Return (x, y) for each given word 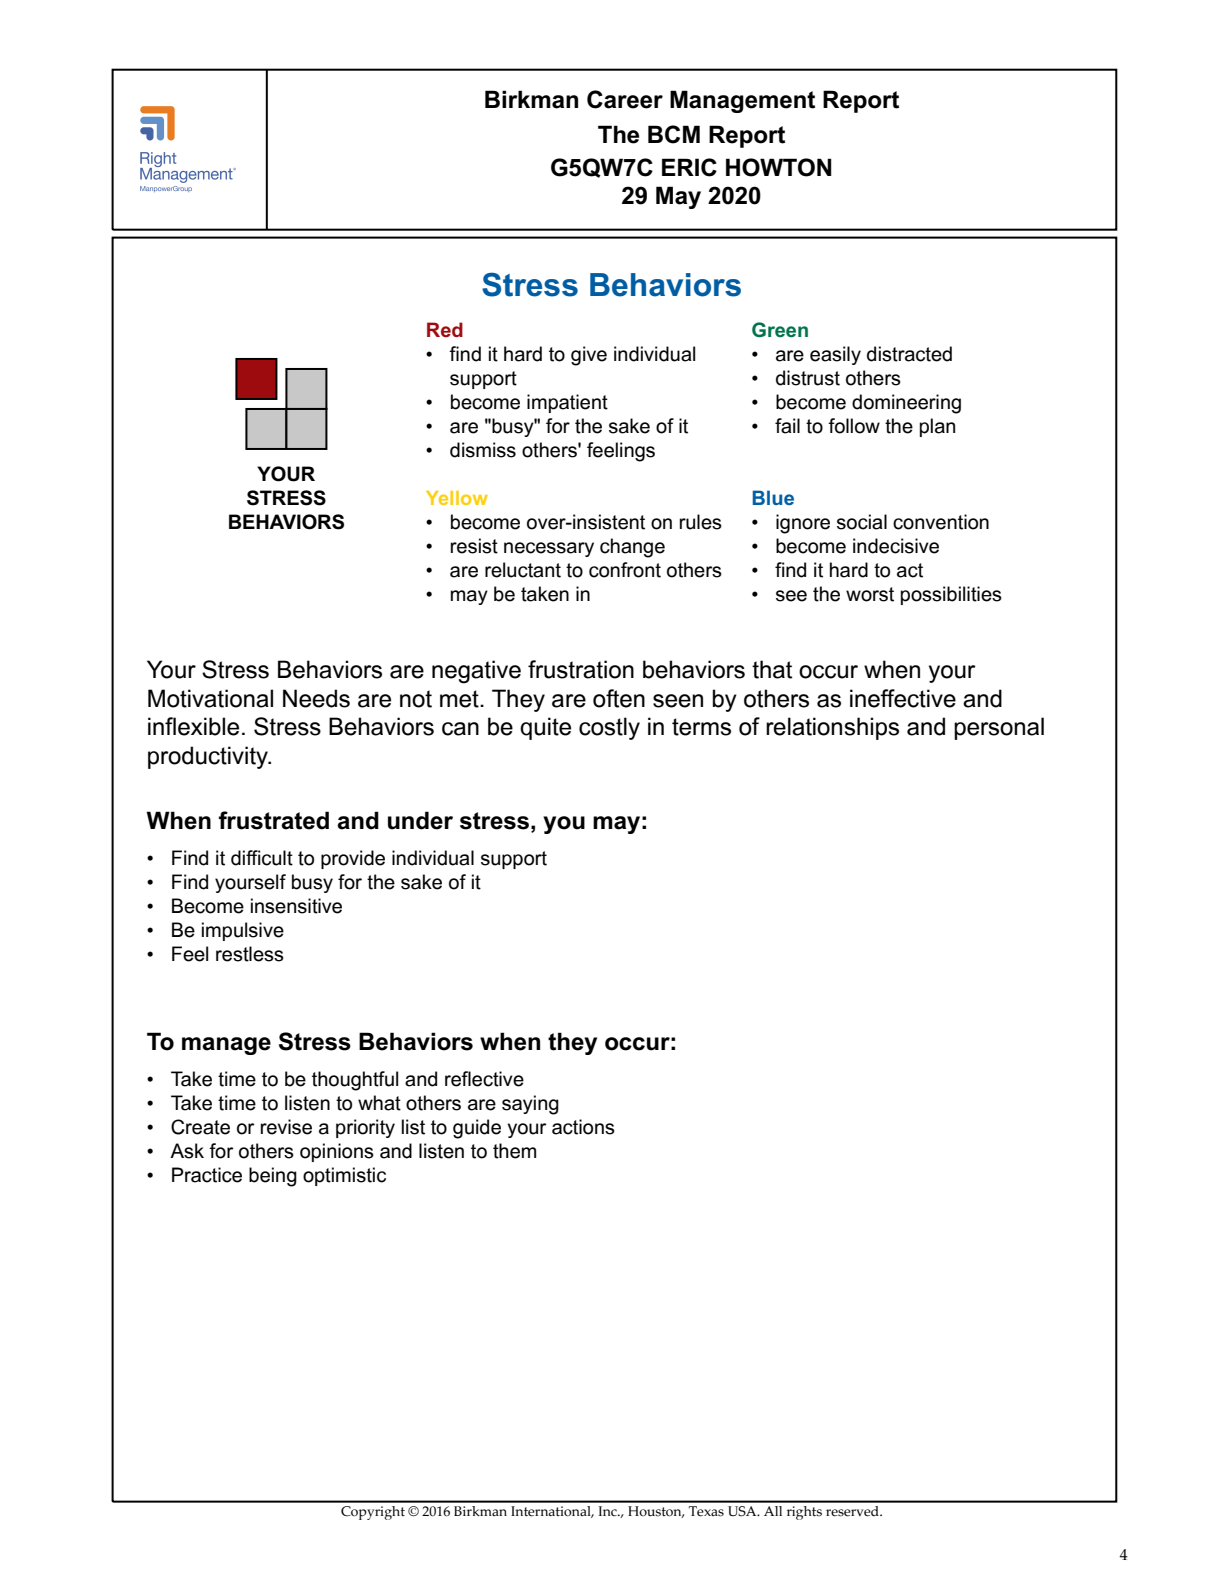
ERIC (689, 167)
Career (625, 99)
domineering (906, 404)
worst (870, 594)
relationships (832, 728)
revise (286, 1127)
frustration (581, 669)
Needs (316, 698)
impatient (567, 403)
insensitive (296, 906)
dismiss (483, 450)
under (420, 820)
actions (583, 1127)
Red (445, 329)
